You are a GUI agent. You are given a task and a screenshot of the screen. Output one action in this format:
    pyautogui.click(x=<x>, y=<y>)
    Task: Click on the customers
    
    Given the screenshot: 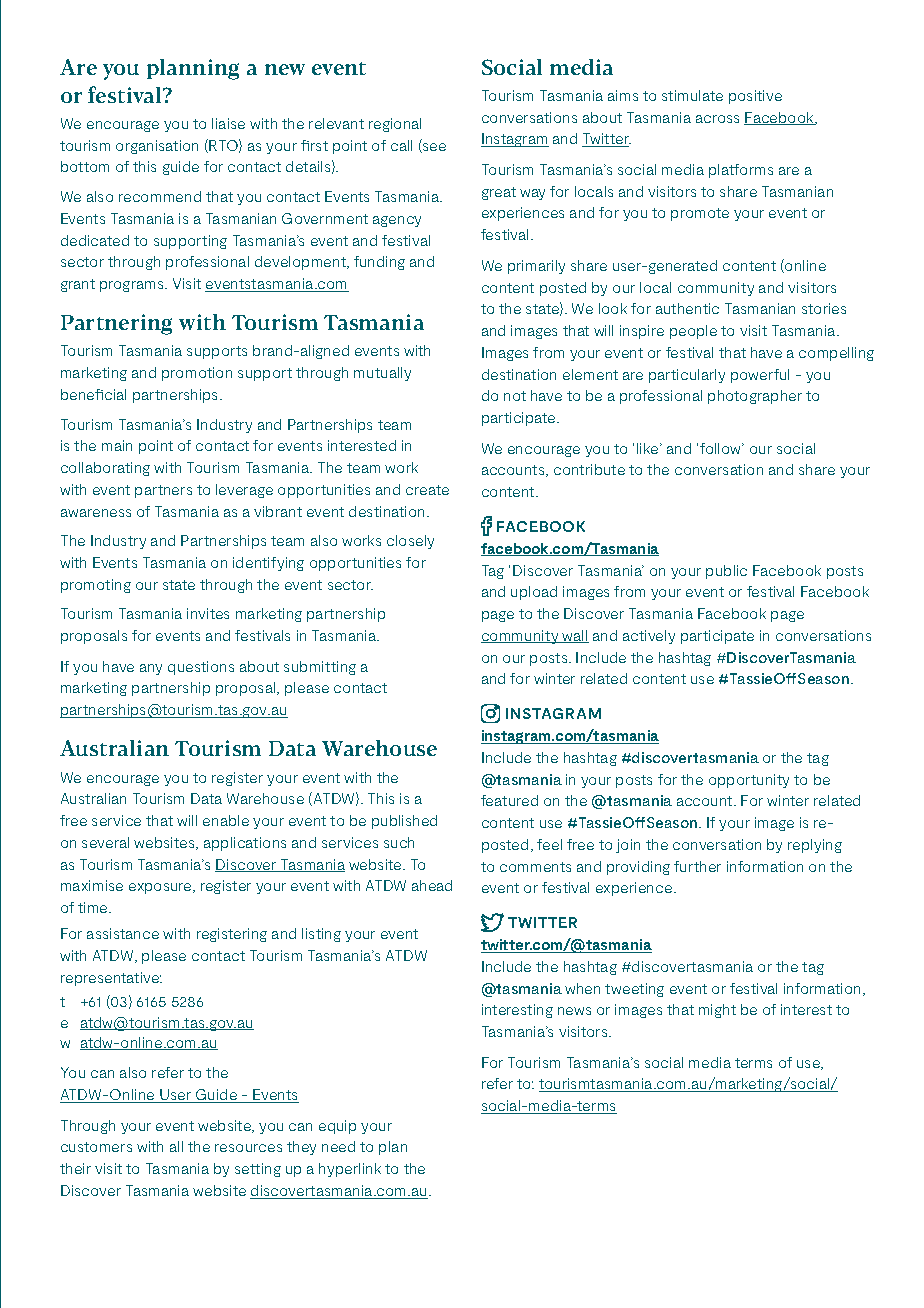 What is the action you would take?
    pyautogui.click(x=96, y=1147)
